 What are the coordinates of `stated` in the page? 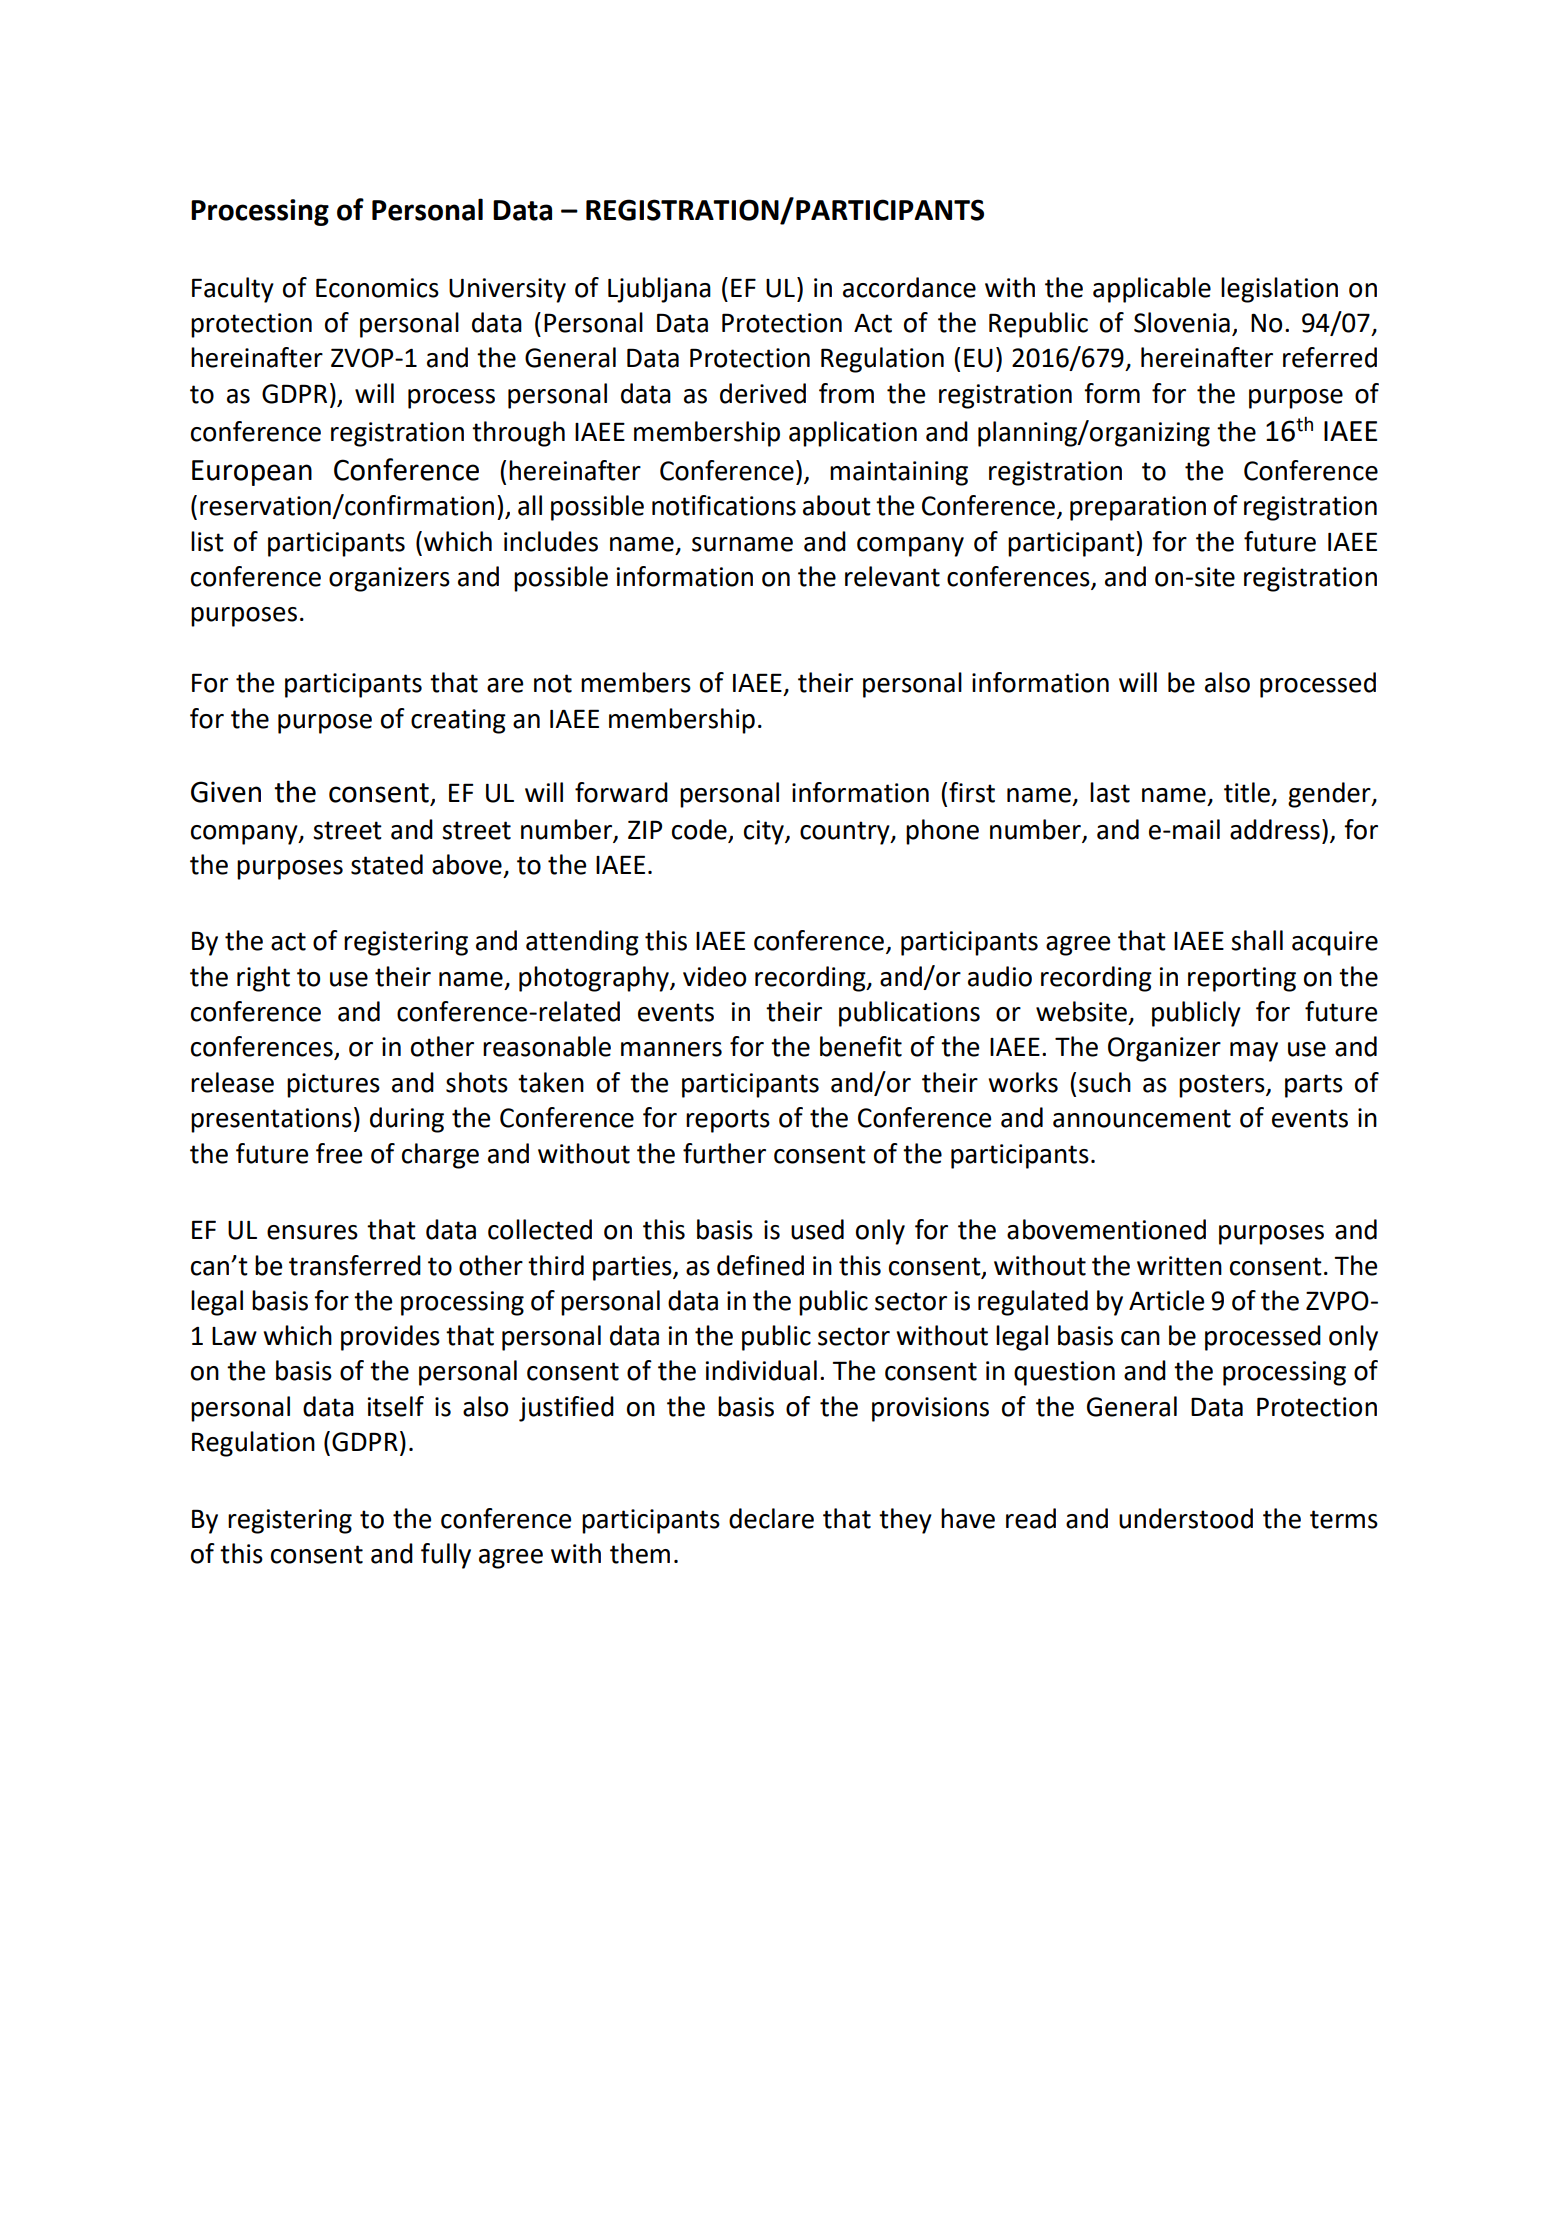 It's located at (387, 864).
